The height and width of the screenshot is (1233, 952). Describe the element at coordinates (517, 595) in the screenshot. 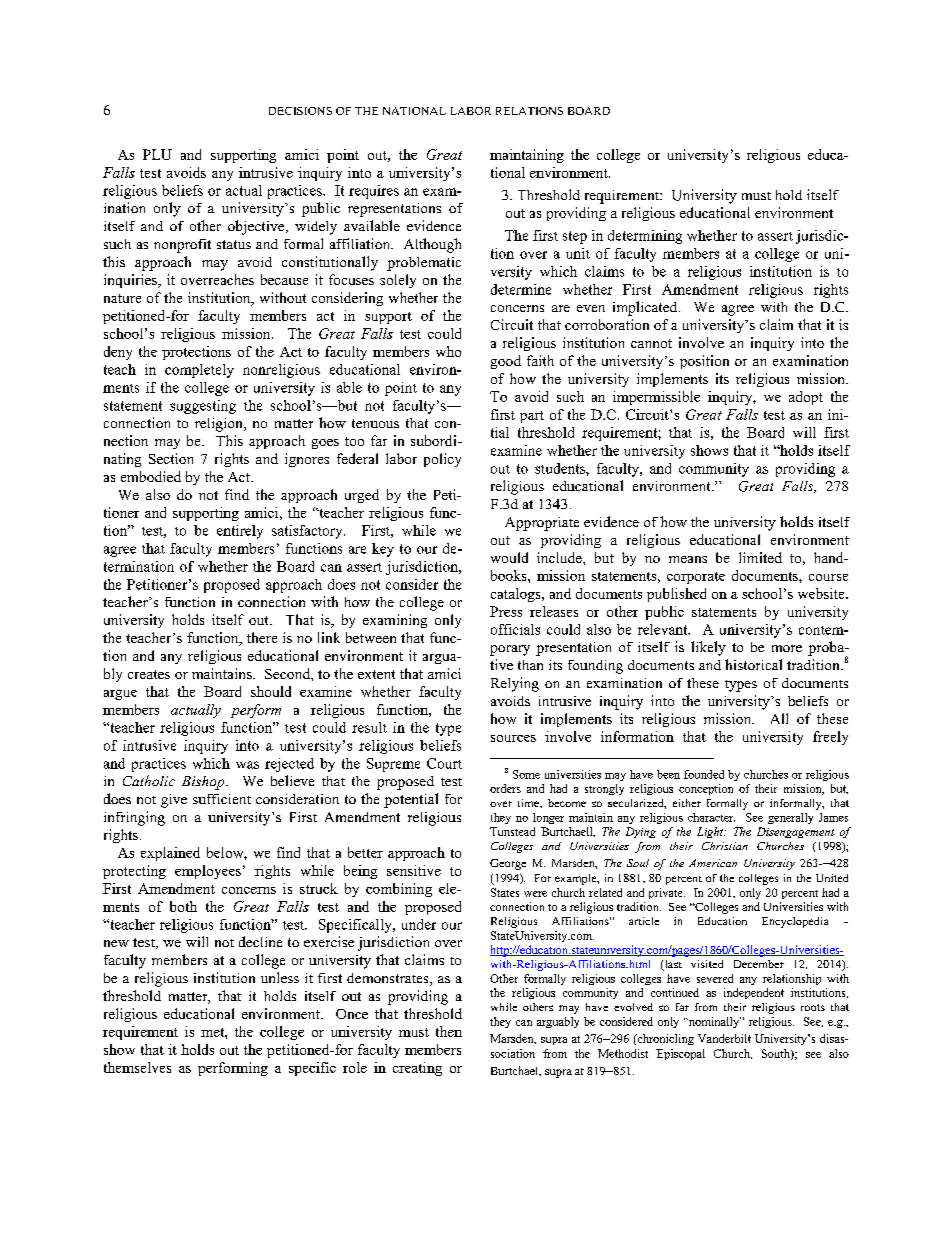

I see `catalogs` at that location.
